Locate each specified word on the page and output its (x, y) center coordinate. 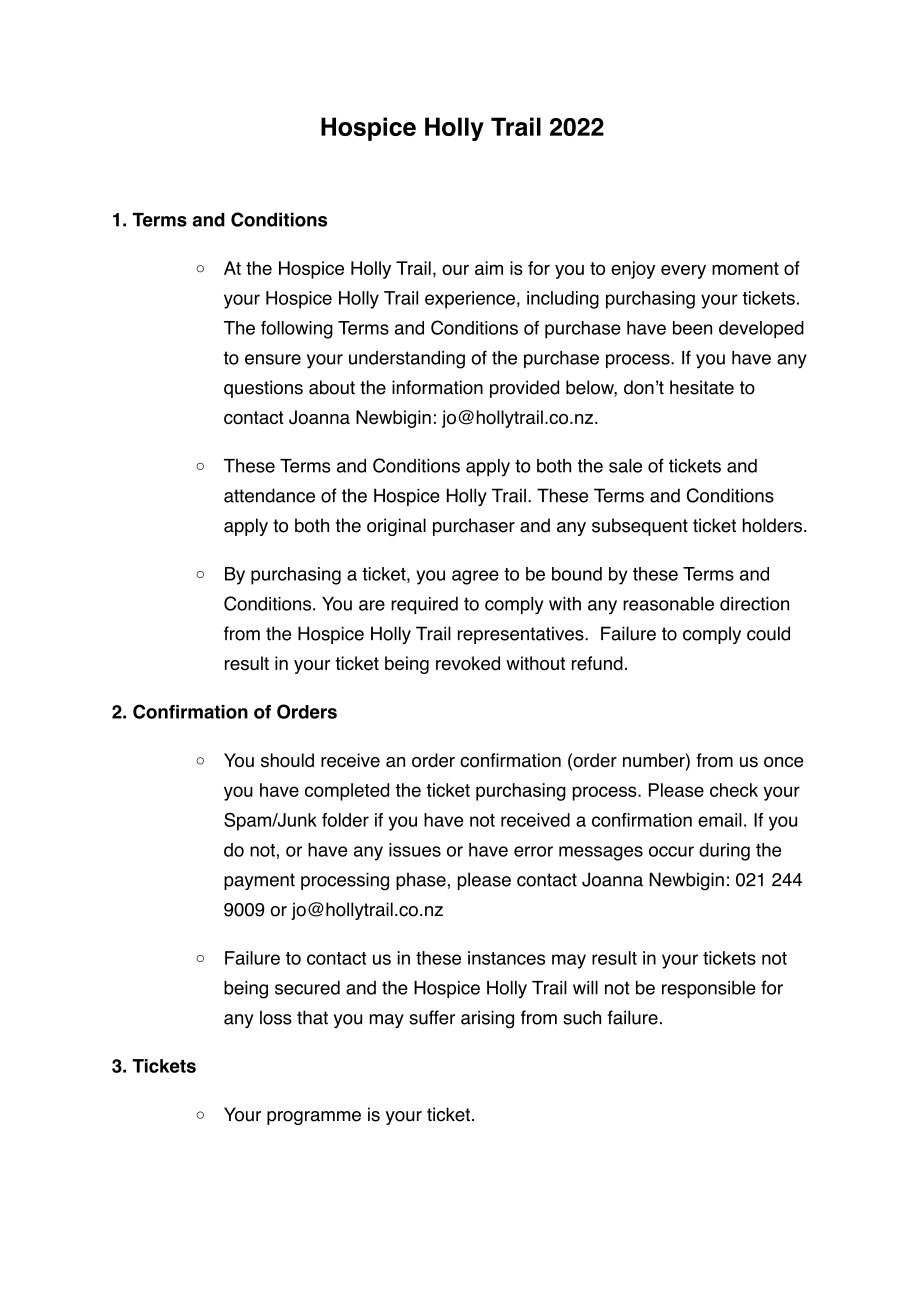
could (768, 633)
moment (745, 268)
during (724, 852)
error (533, 851)
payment (259, 881)
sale (625, 466)
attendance (269, 495)
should (287, 760)
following (297, 330)
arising (487, 1019)
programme (314, 1118)
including (563, 300)
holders (774, 525)
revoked (468, 663)
